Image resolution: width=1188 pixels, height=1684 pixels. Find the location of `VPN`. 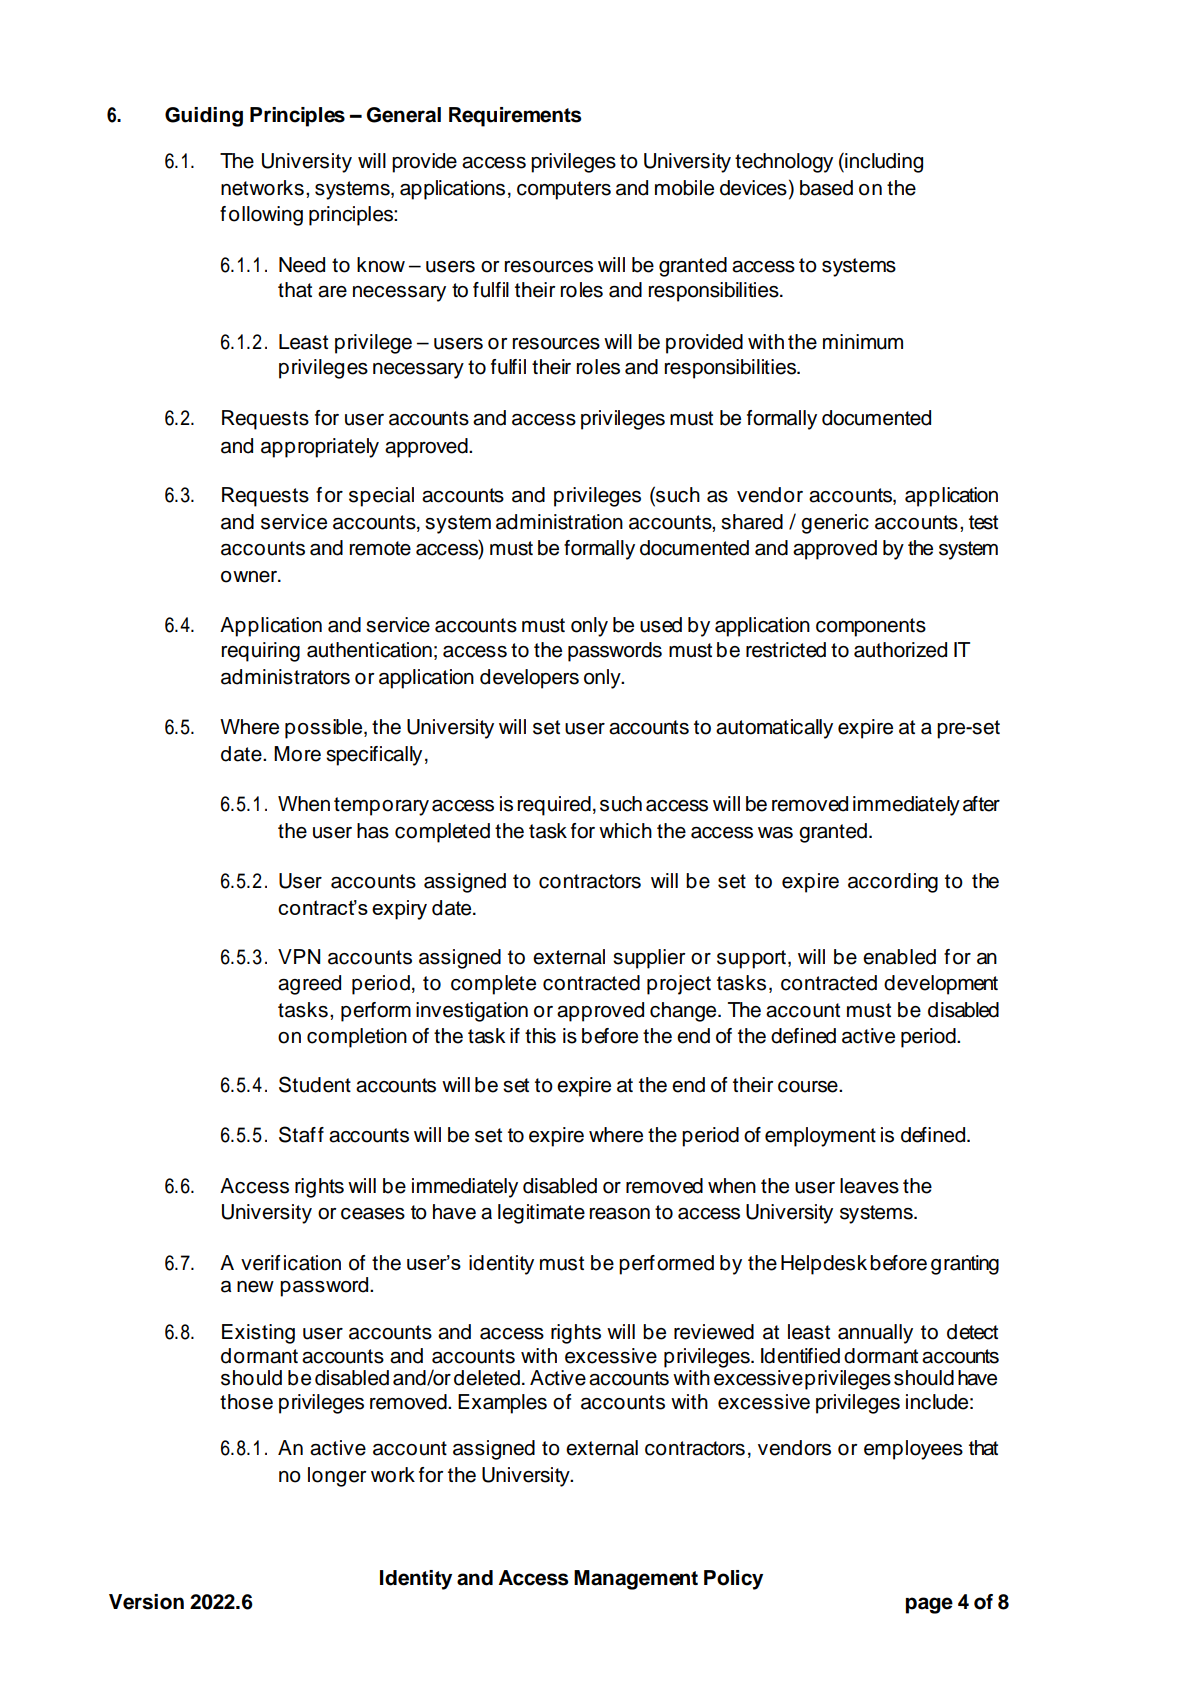

VPN is located at coordinates (299, 956).
